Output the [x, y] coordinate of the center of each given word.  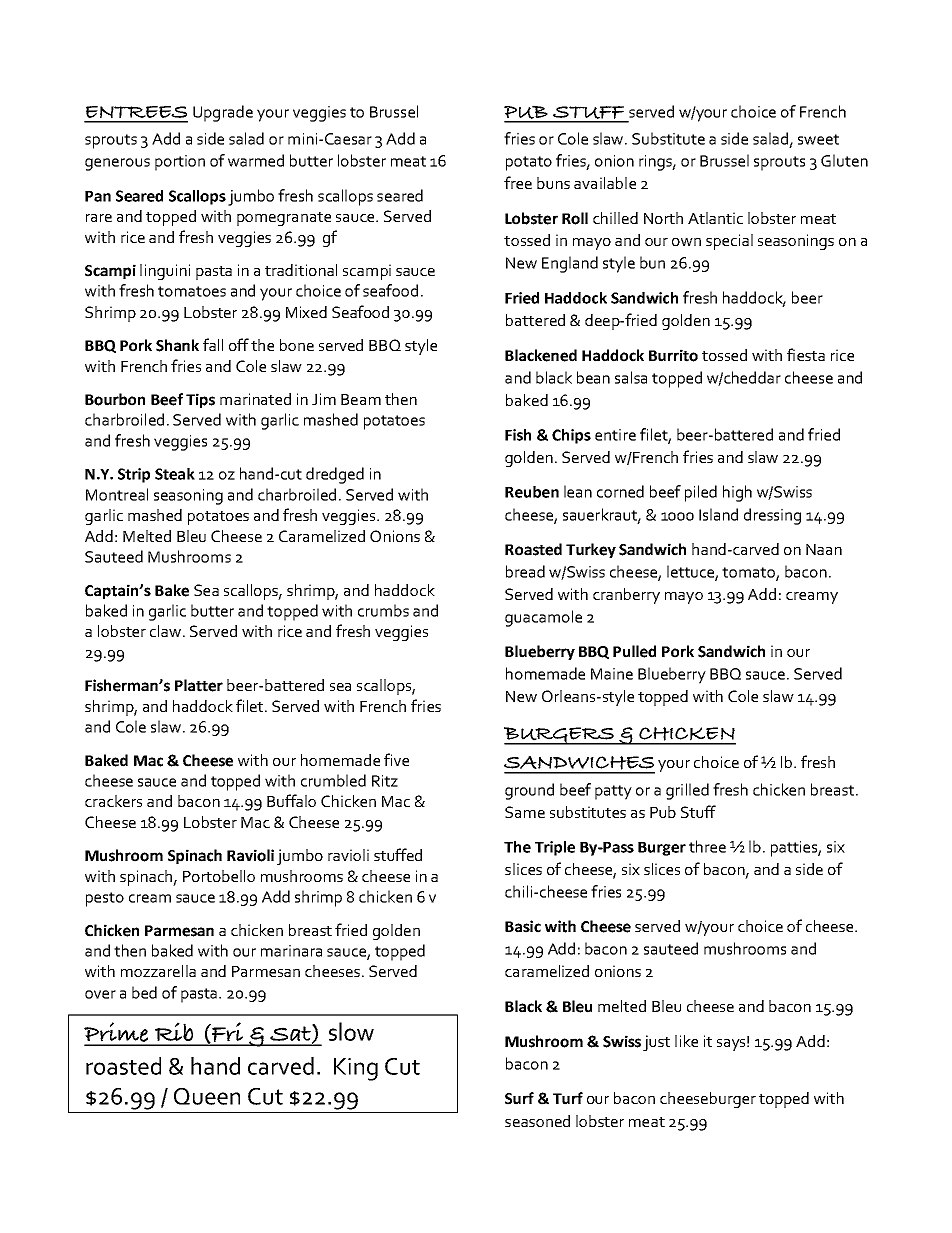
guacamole [543, 618]
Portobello [219, 876]
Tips [200, 400]
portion [180, 163]
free [518, 182]
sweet [818, 139]
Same [525, 812]
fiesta [806, 354]
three [707, 846]
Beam [361, 399]
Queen [207, 1096]
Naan [824, 549]
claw [167, 631]
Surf [519, 1098]
